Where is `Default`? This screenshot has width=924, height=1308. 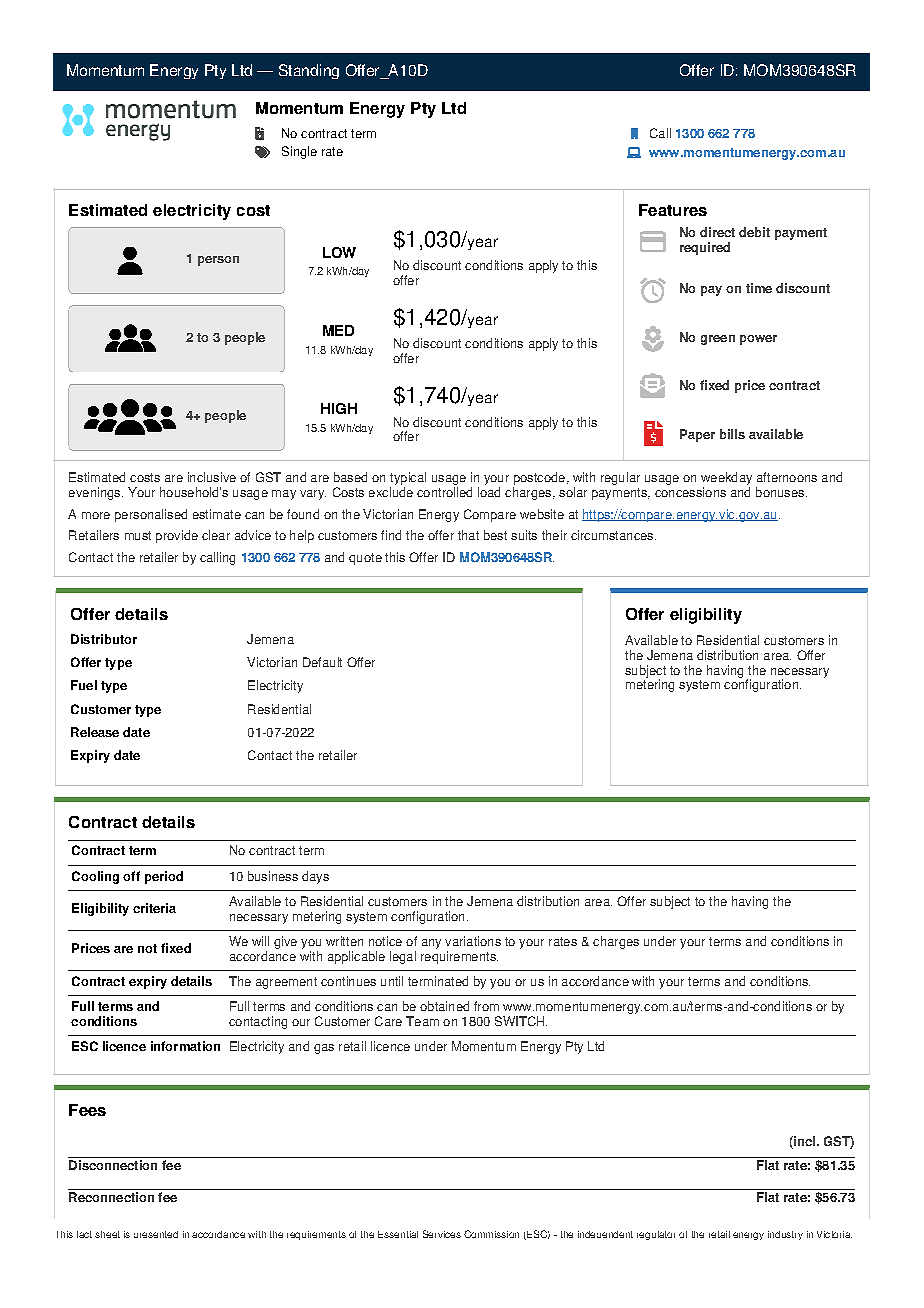
Default is located at coordinates (322, 662).
